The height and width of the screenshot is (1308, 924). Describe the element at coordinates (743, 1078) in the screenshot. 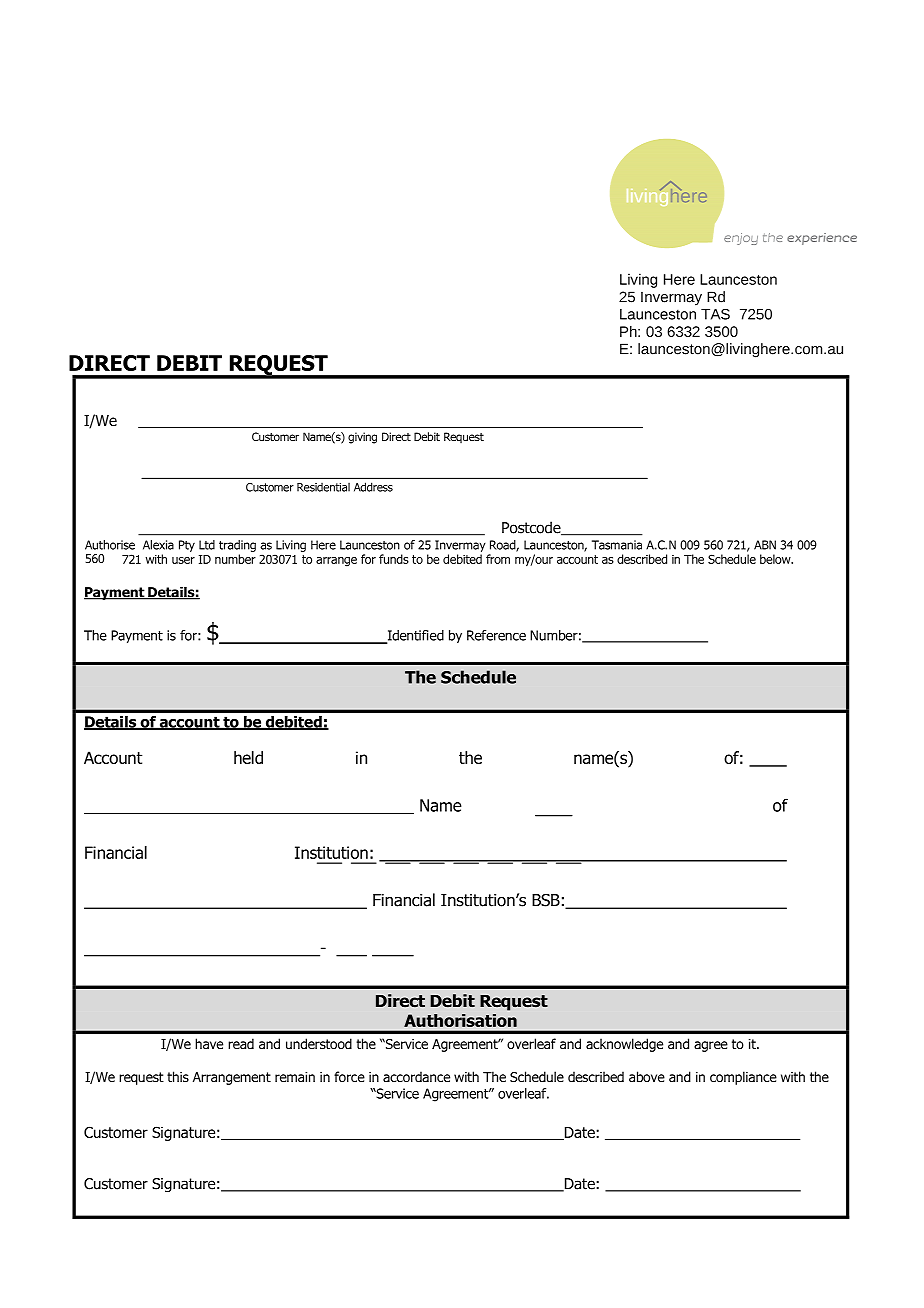

I see `compliance` at that location.
